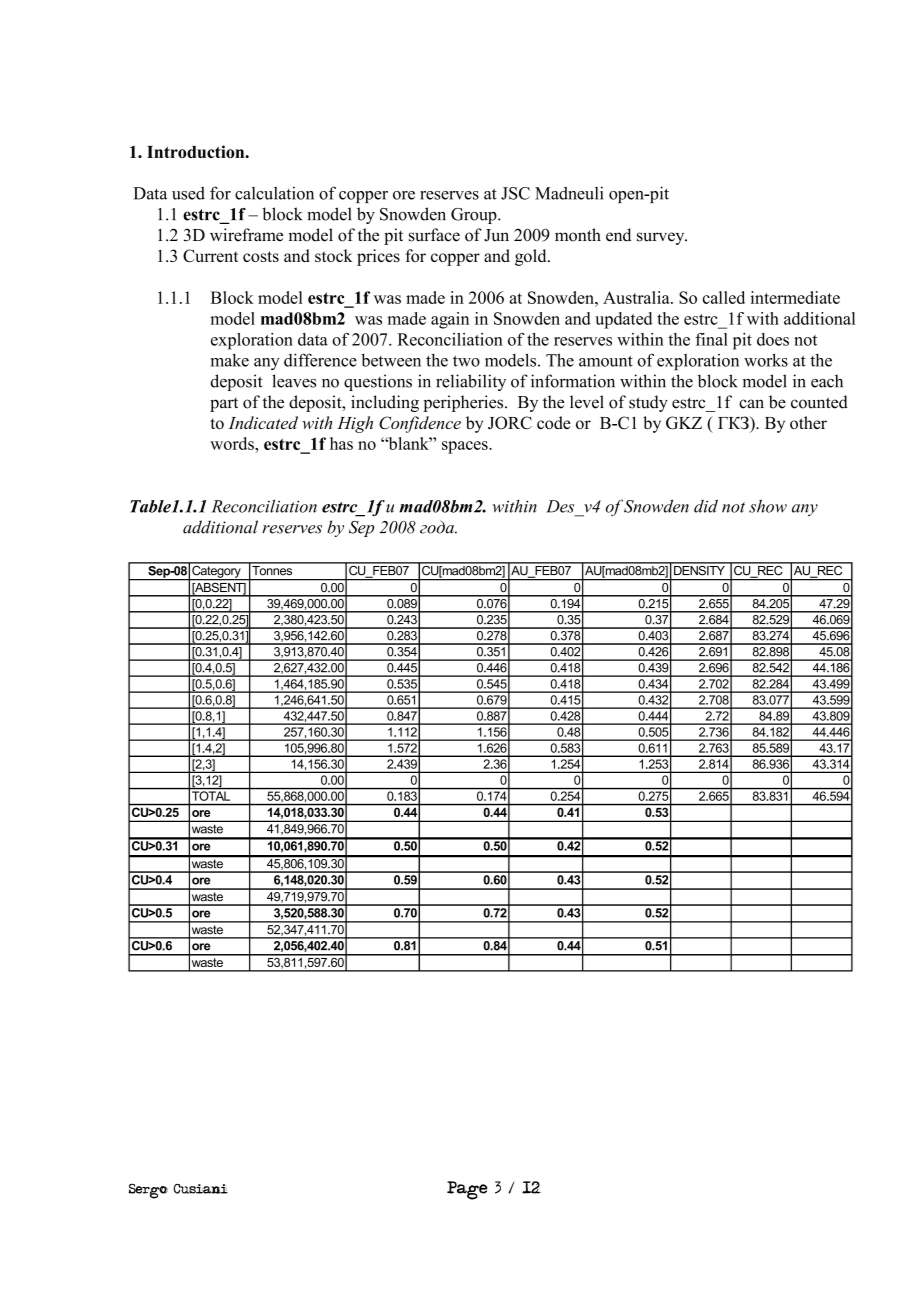  Describe the element at coordinates (808, 422) in the screenshot. I see `other` at that location.
